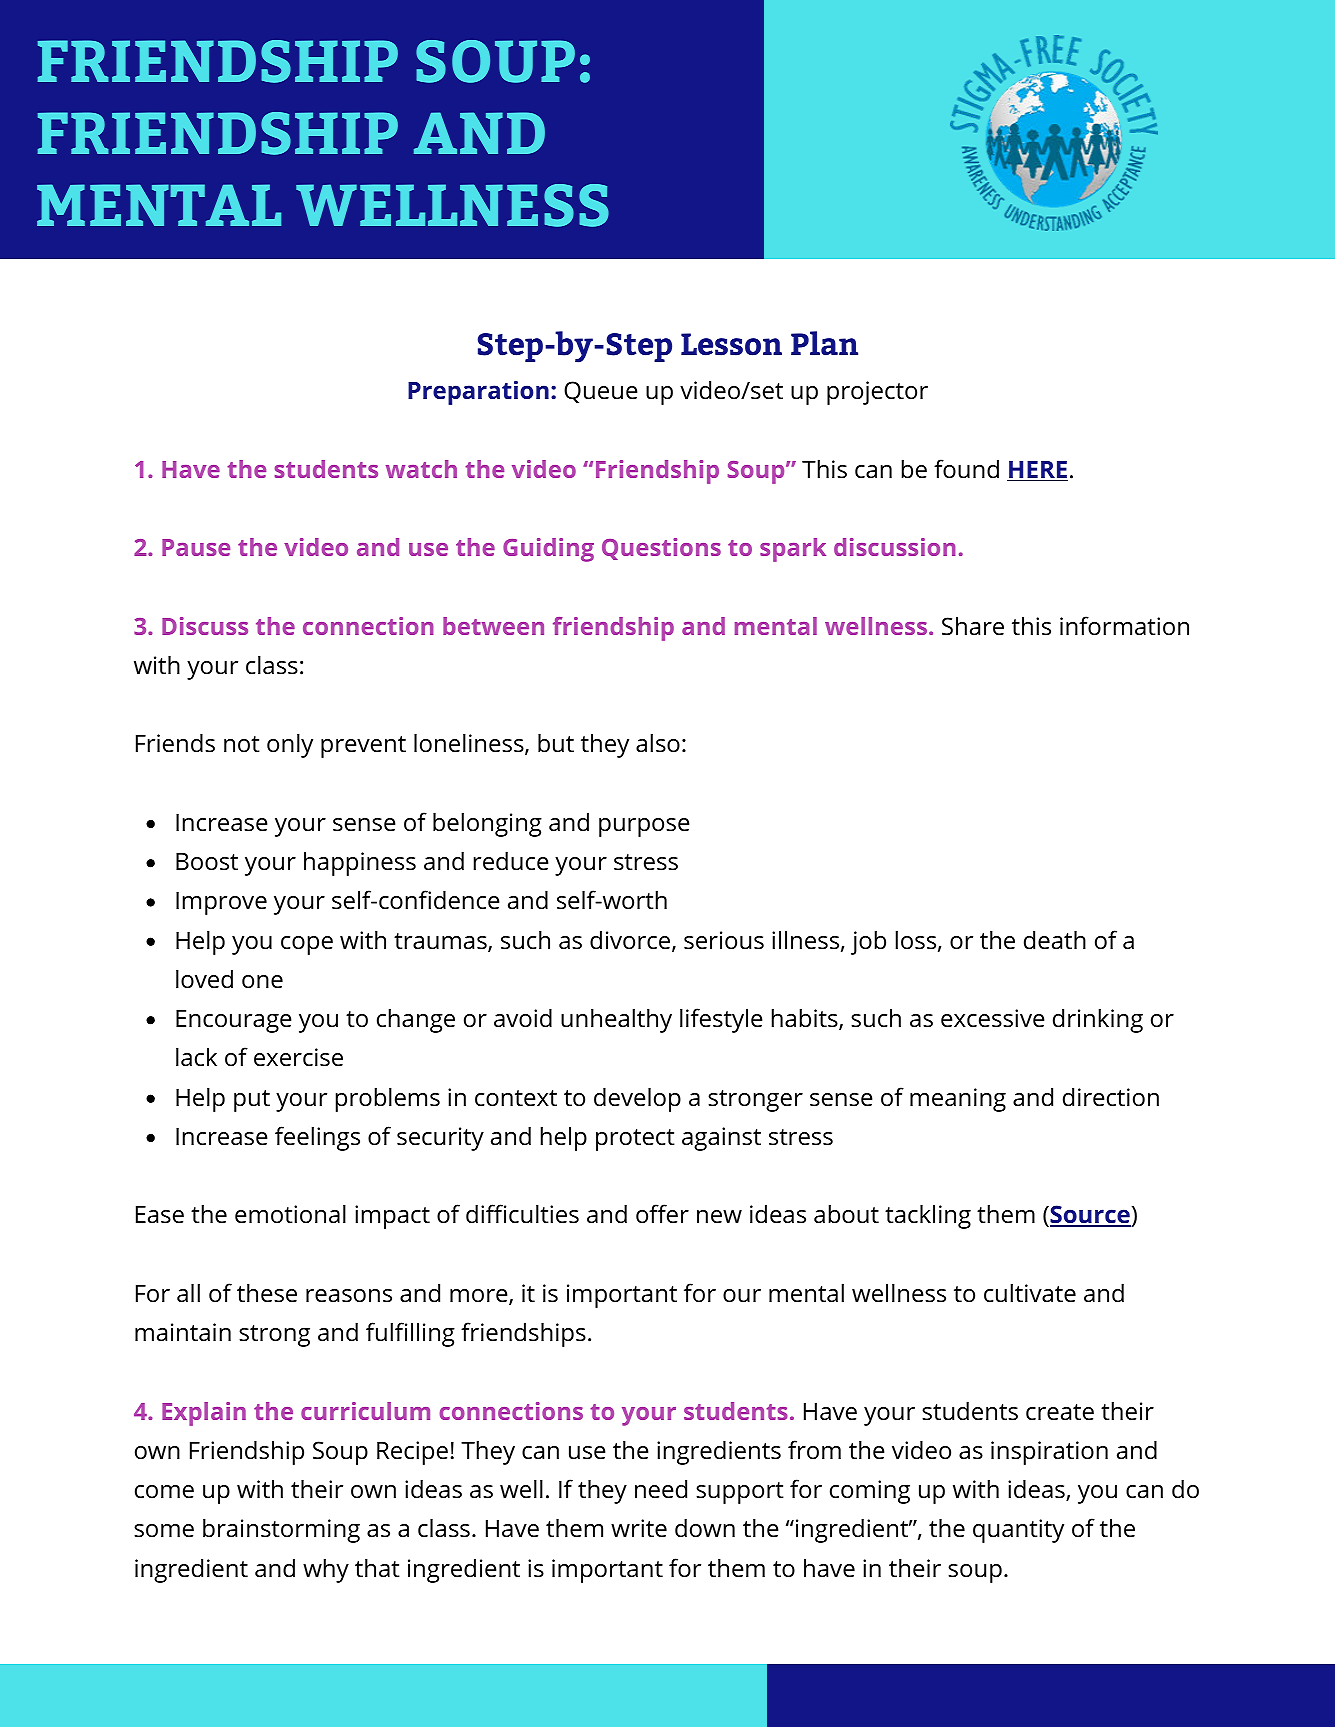 The width and height of the document is (1335, 1727). What do you see at coordinates (600, 392) in the document?
I see `Queue` at bounding box center [600, 392].
